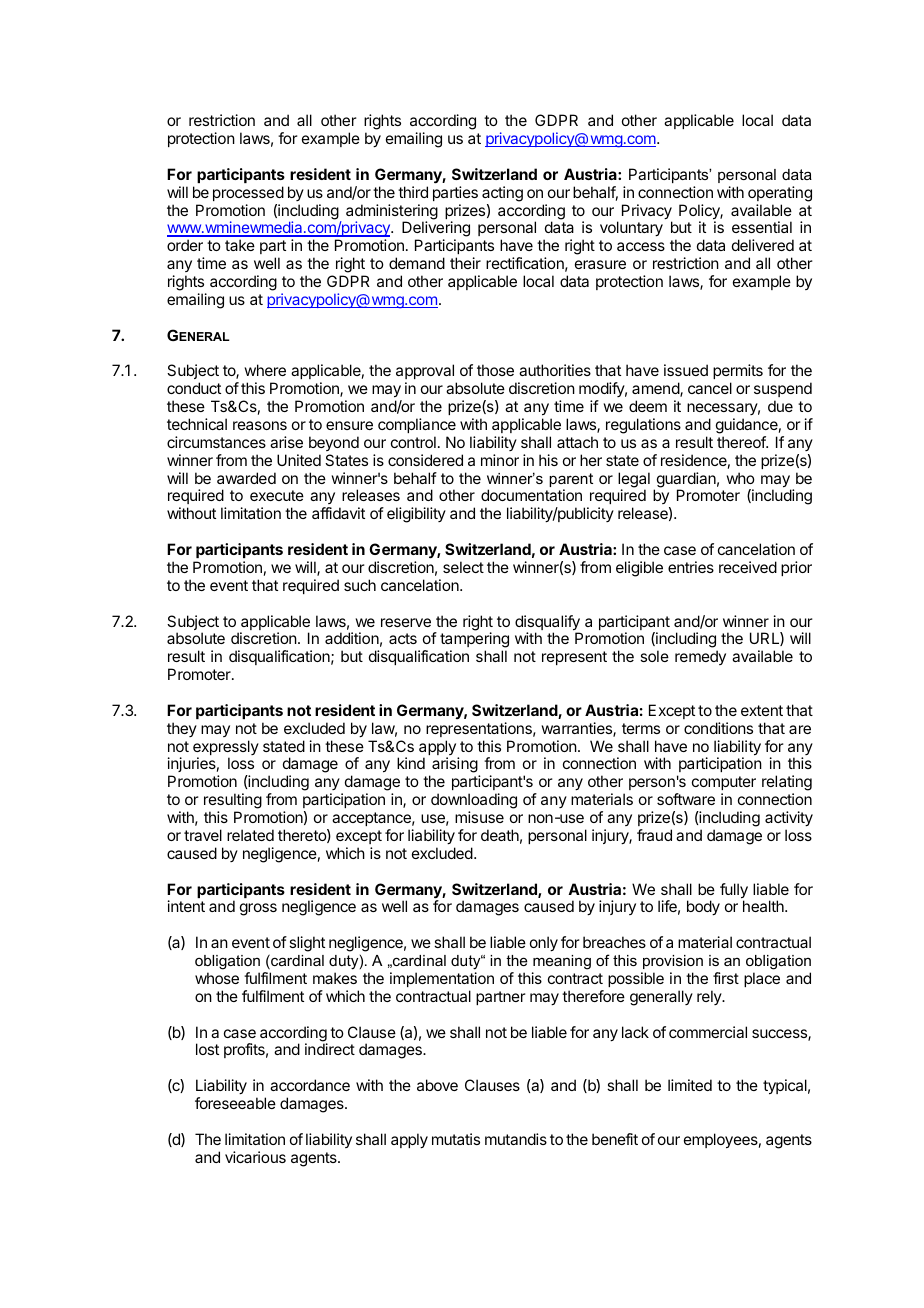  What do you see at coordinates (762, 227) in the screenshot?
I see `essential` at bounding box center [762, 227].
